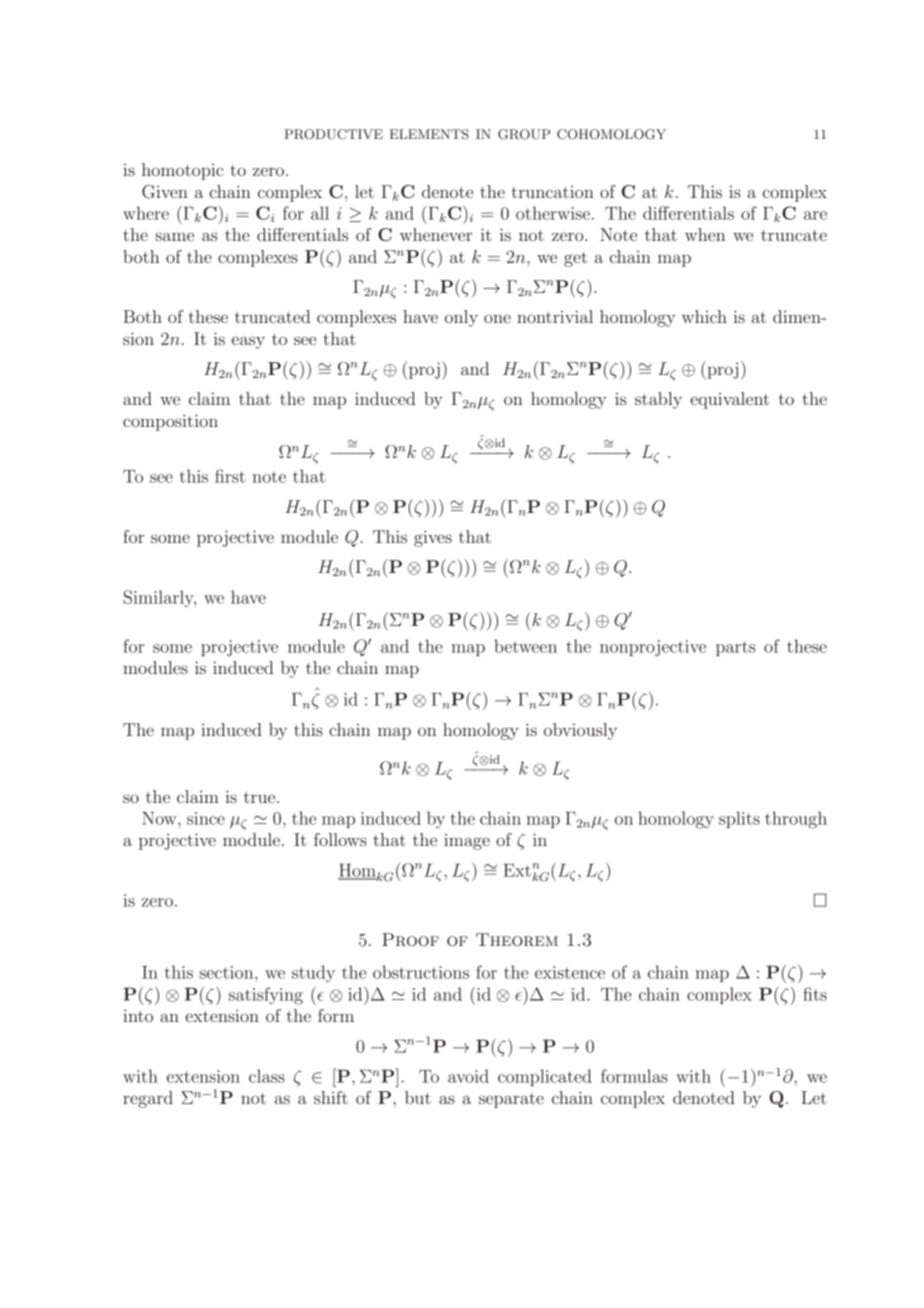 Image resolution: width=924 pixels, height=1308 pixels. I want to click on Given, so click(165, 192).
